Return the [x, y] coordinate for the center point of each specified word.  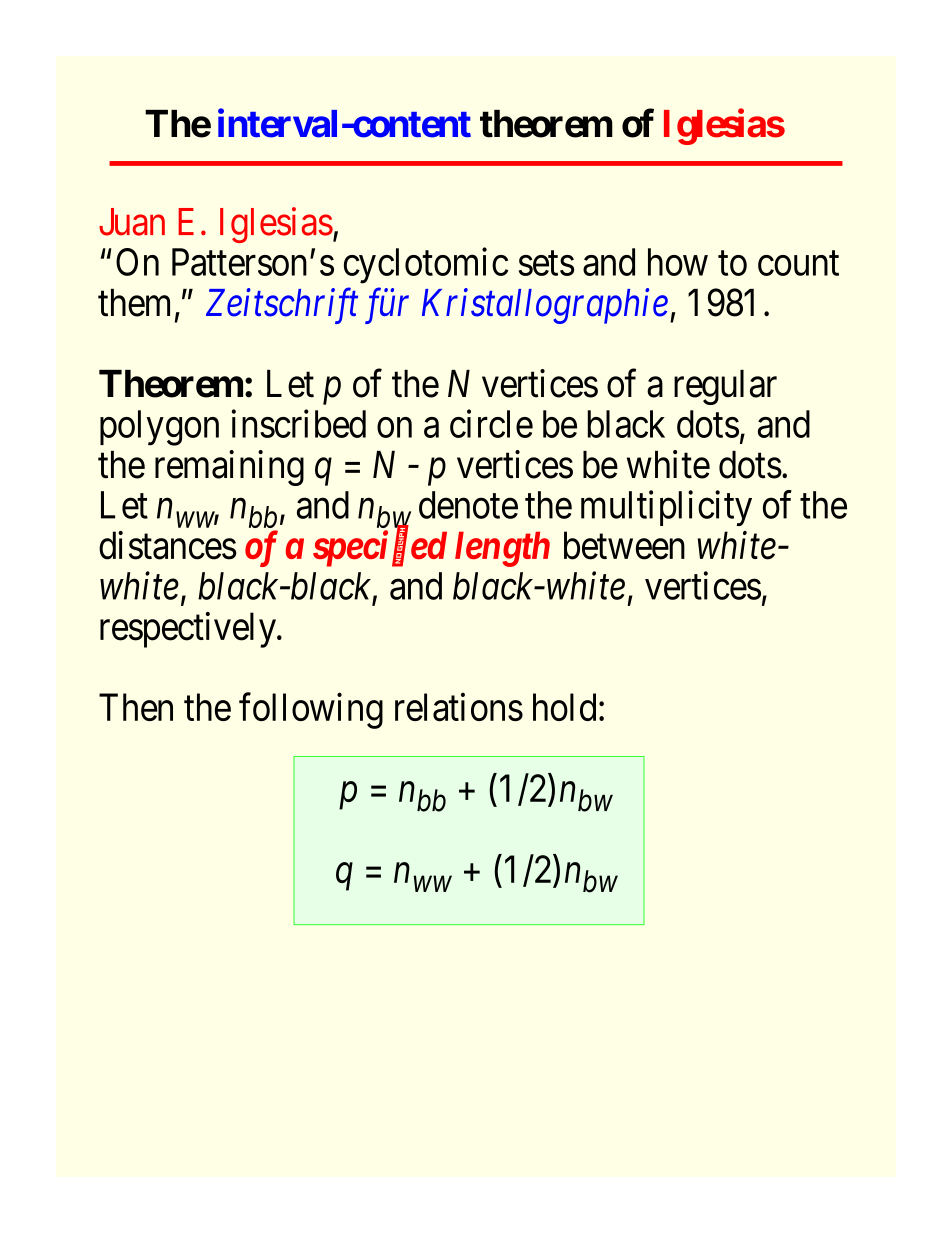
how [678, 262]
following [311, 711]
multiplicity [666, 508]
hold [564, 707]
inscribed [299, 423]
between [624, 545]
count [798, 263]
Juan [132, 222]
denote [468, 505]
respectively [189, 630]
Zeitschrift [282, 306]
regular [725, 387]
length [502, 549]
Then [136, 707]
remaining [229, 468]
